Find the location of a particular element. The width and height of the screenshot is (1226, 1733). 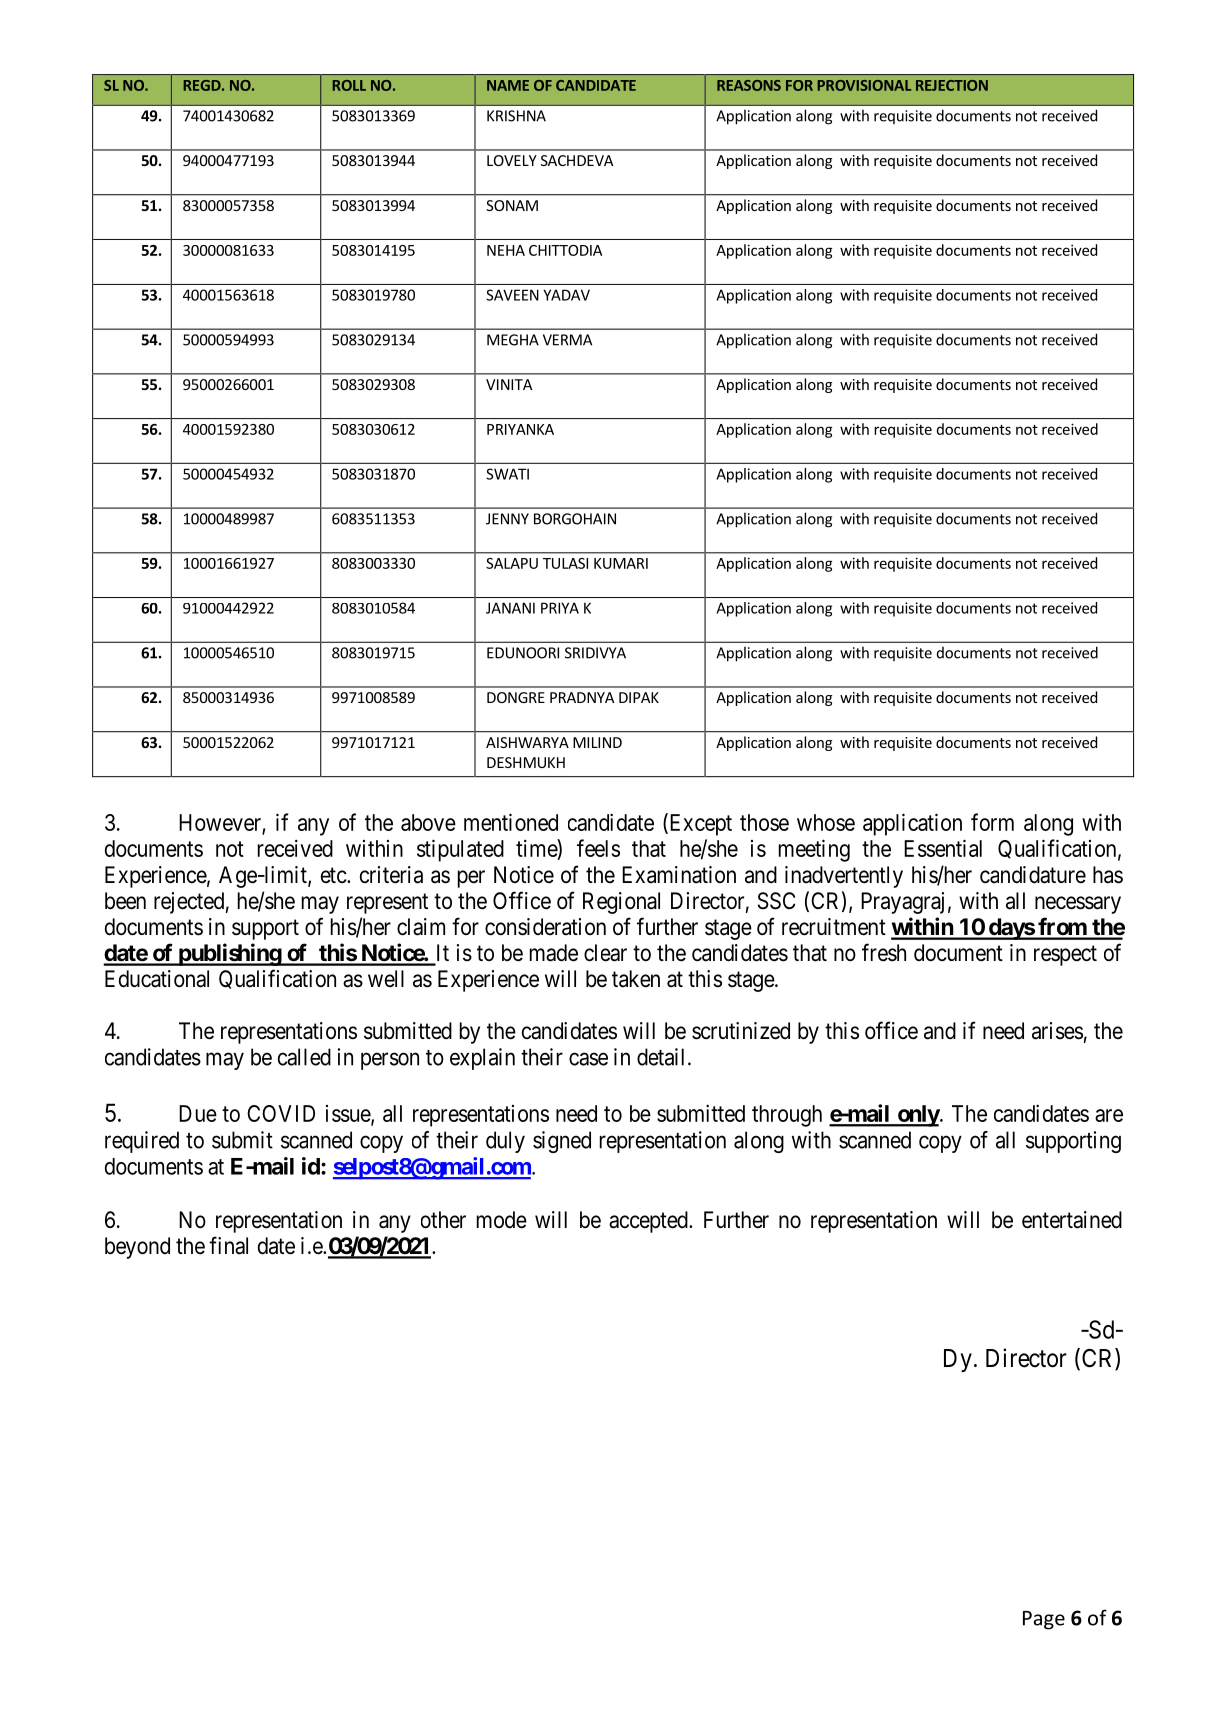

SACHDEVA is located at coordinates (577, 160).
